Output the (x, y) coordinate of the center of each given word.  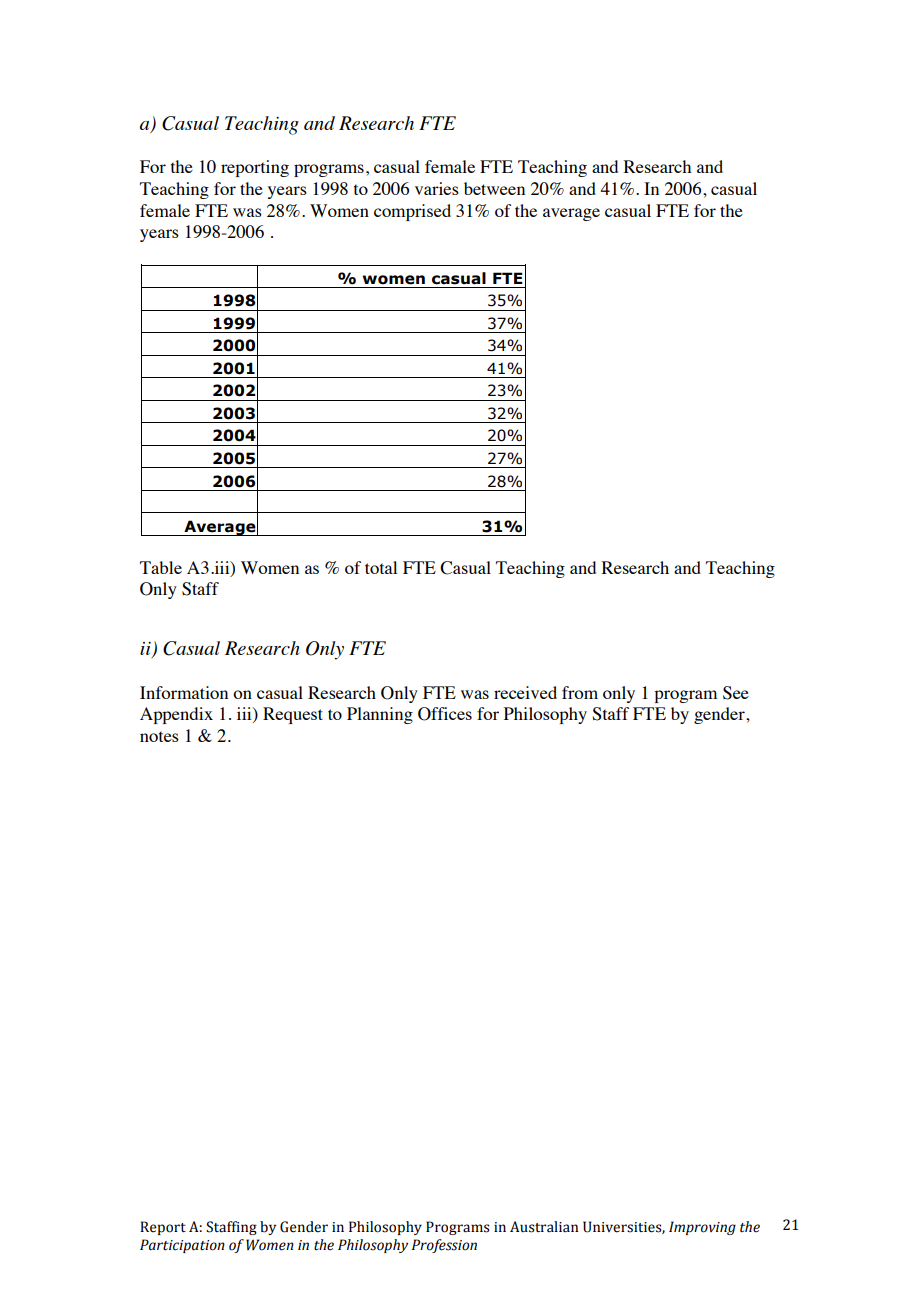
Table (161, 567)
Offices (445, 714)
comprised (412, 212)
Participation (182, 1246)
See (736, 693)
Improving (702, 1228)
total (381, 567)
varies (437, 188)
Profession (444, 1246)
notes (159, 736)
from (580, 692)
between (494, 188)
